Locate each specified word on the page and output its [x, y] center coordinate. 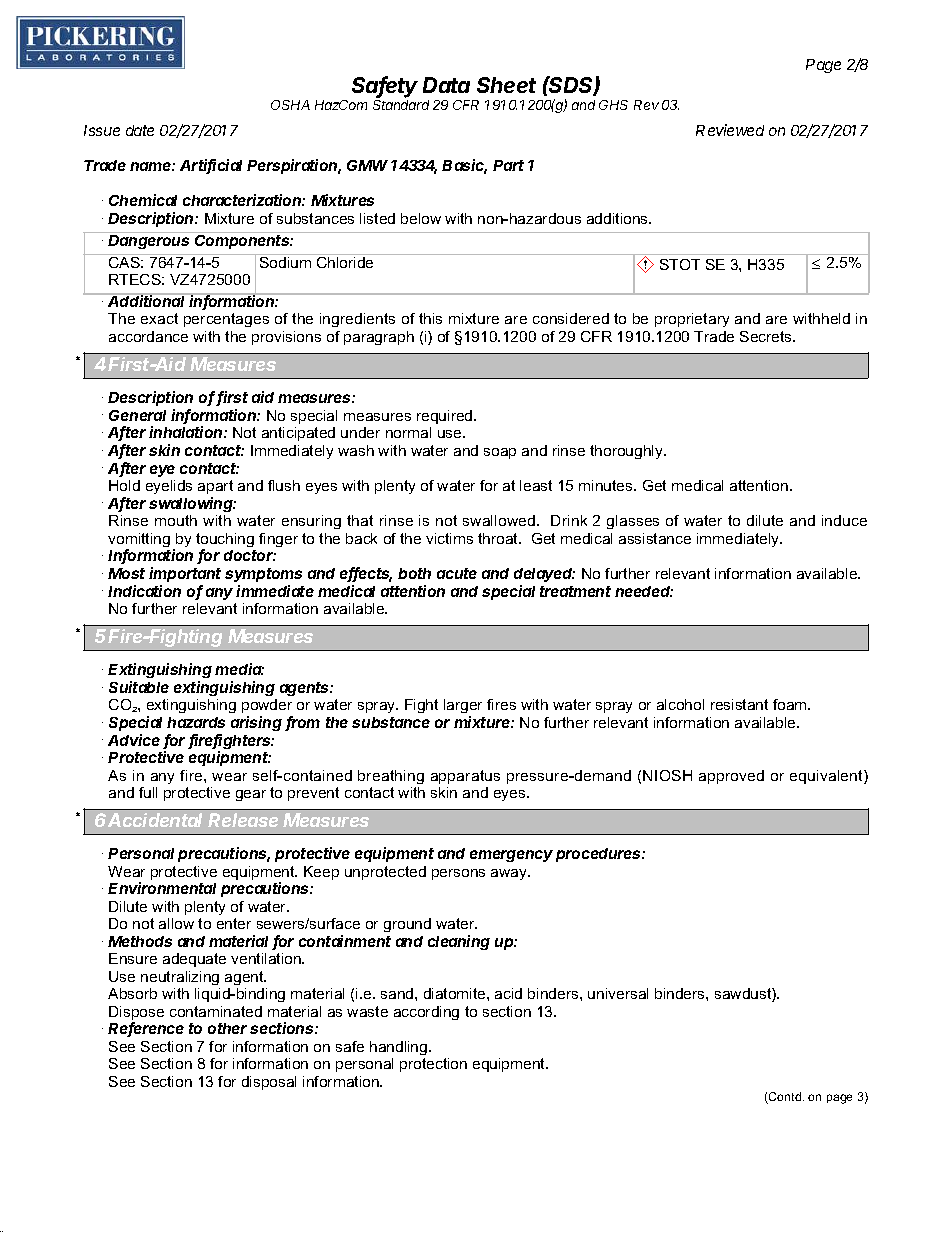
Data [446, 85]
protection [433, 1065]
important [185, 574]
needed [644, 591]
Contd [785, 1098]
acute [457, 573]
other [227, 1028]
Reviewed [730, 130]
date [140, 130]
